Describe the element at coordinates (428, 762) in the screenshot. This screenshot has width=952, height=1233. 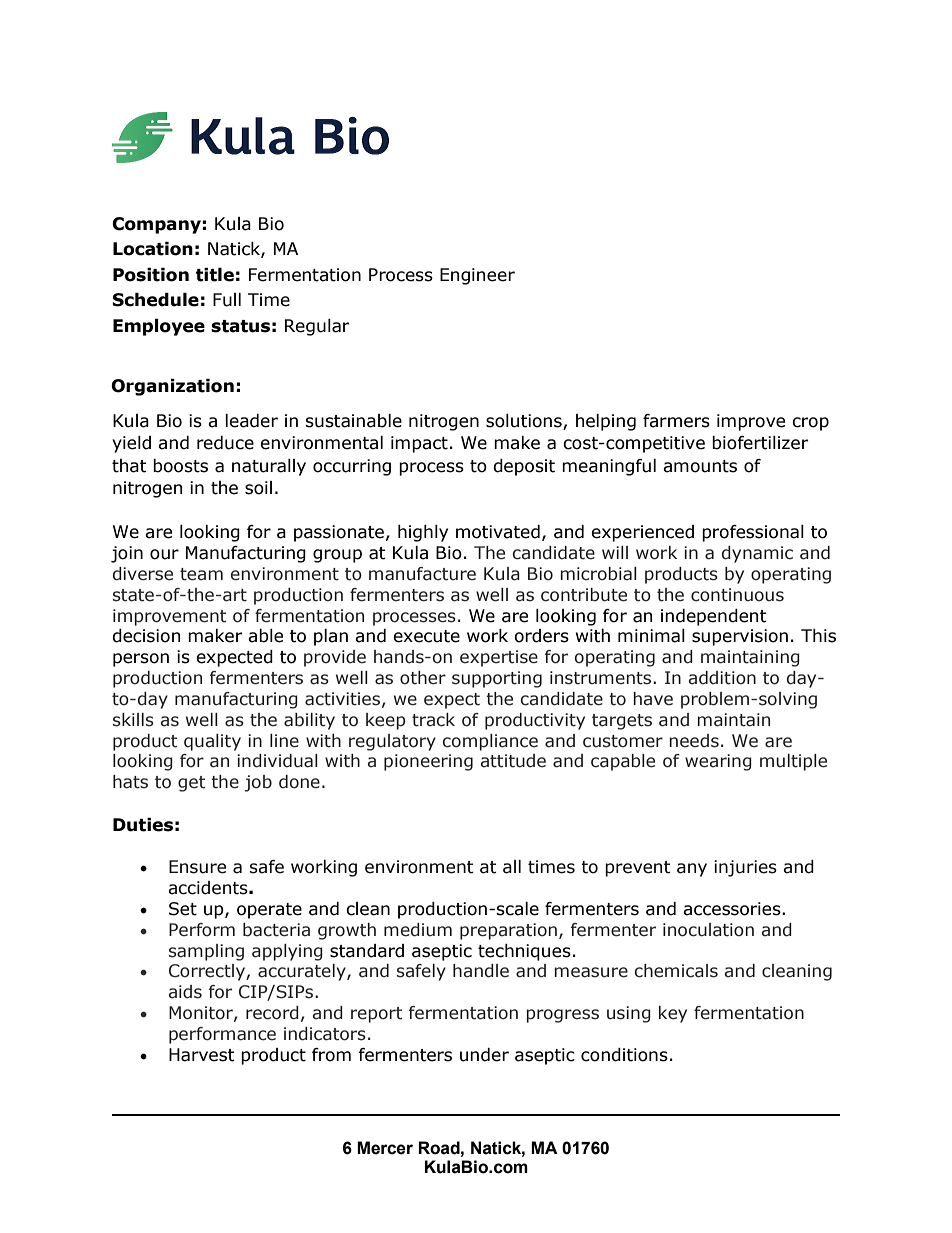
I see `pioneering` at that location.
